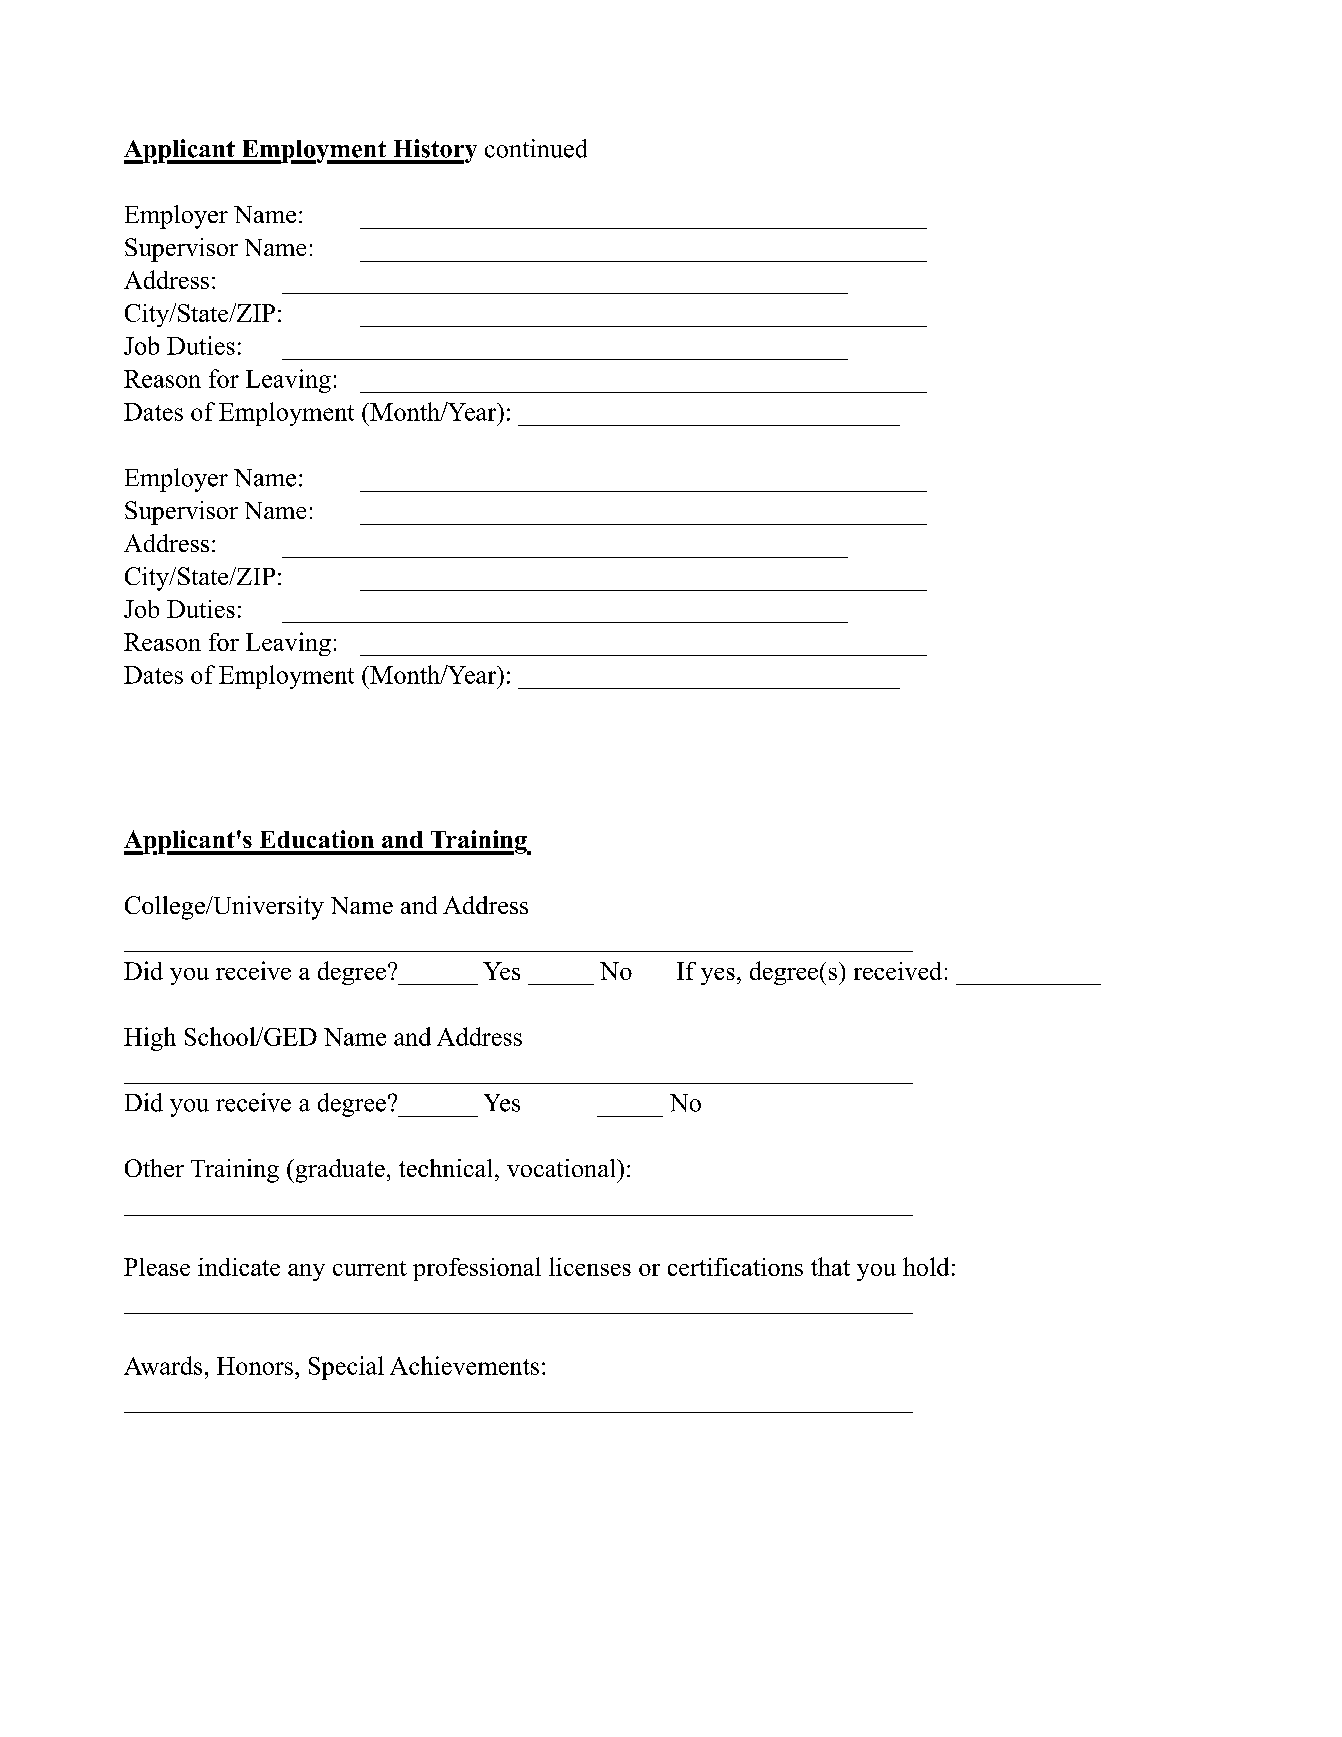 The height and width of the image is (1737, 1342). Describe the element at coordinates (926, 1266) in the image. I see `hold` at that location.
